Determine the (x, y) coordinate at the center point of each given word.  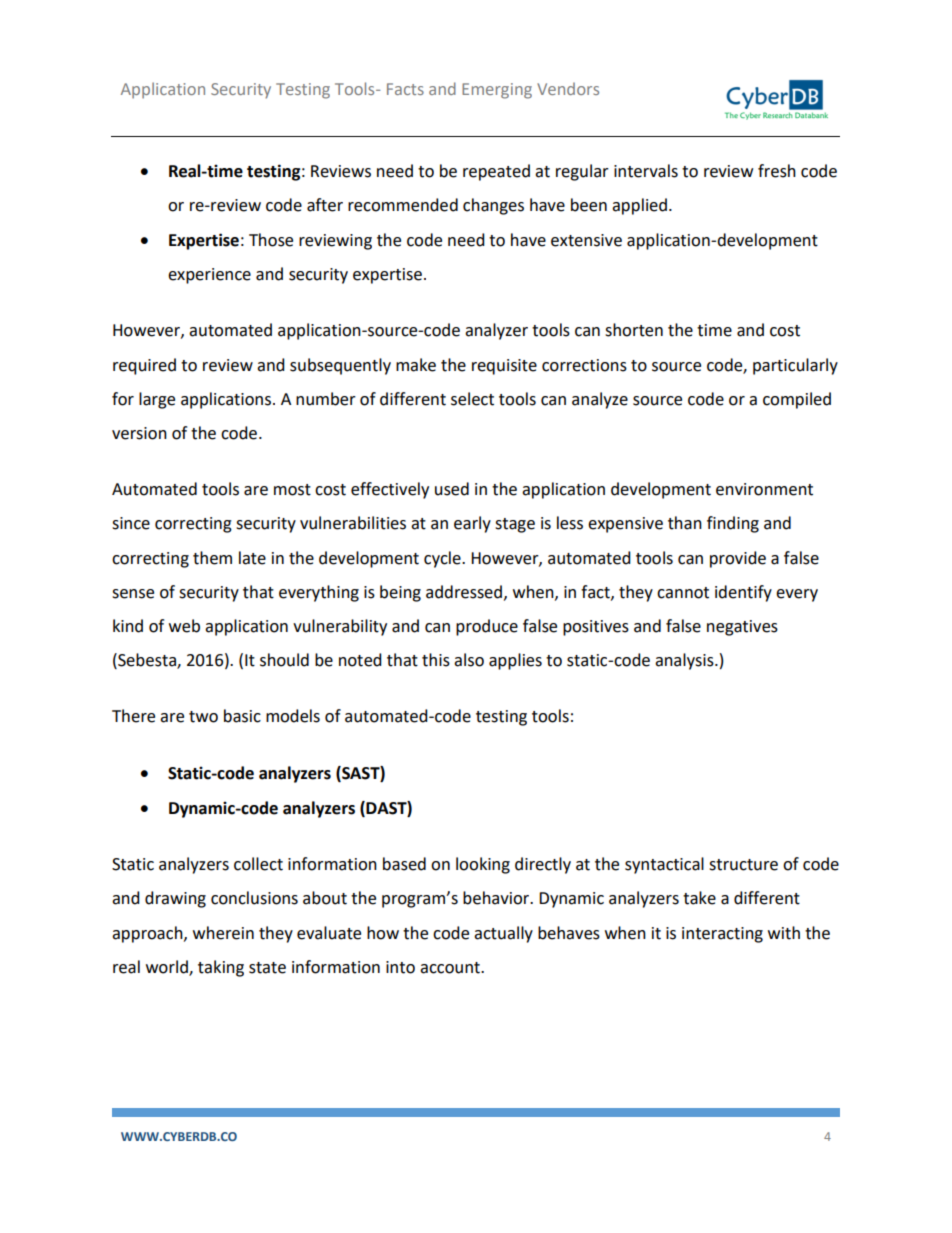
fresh (777, 171)
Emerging (497, 91)
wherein (223, 933)
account (451, 968)
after (325, 205)
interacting (722, 935)
